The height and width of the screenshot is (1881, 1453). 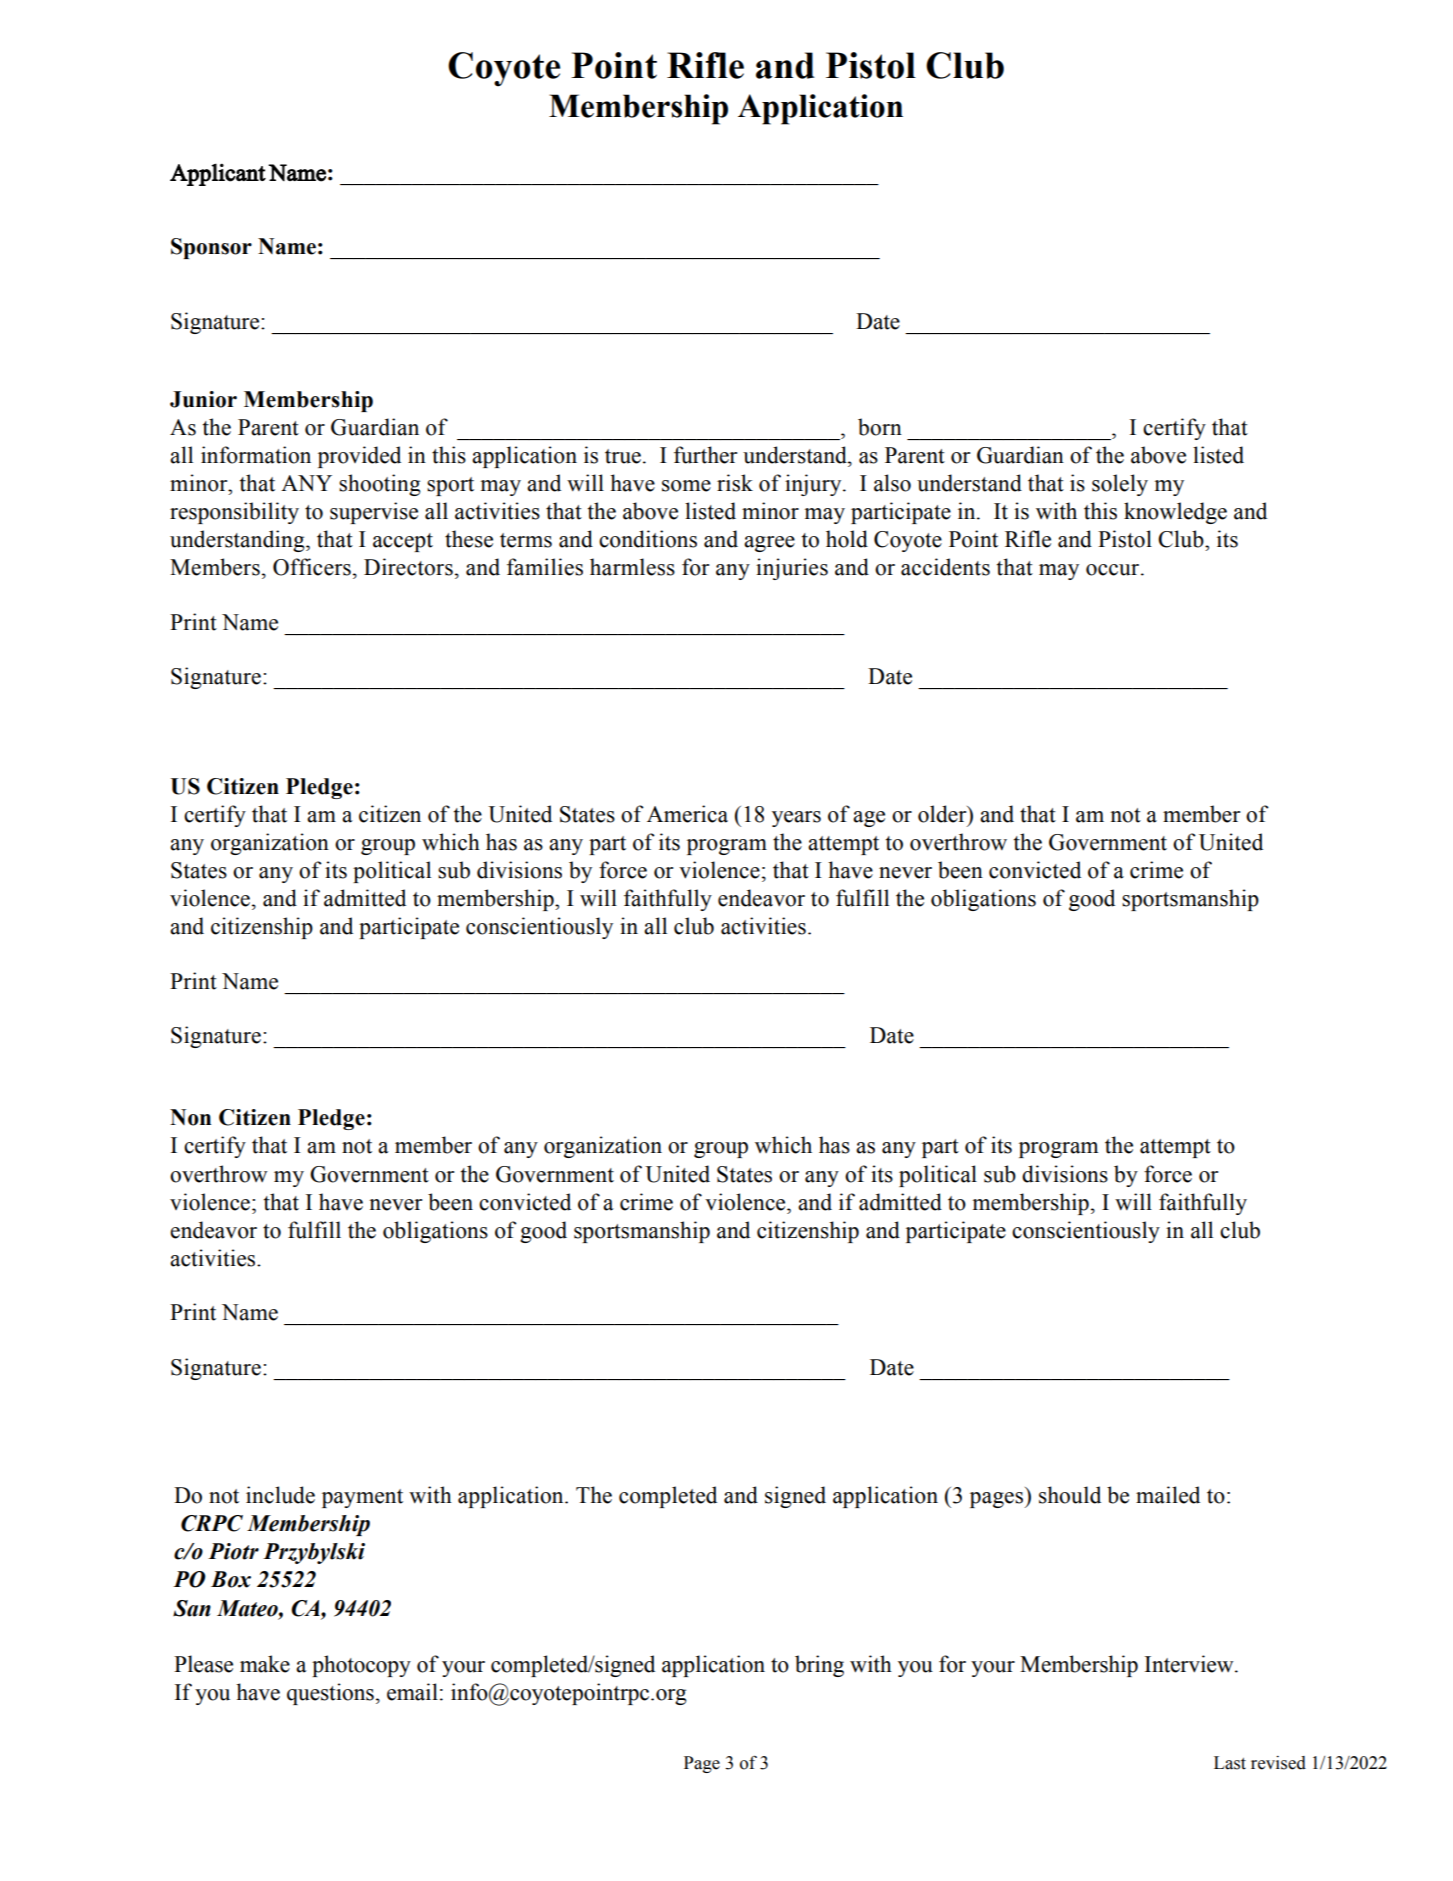 I want to click on Officers, so click(x=312, y=567).
